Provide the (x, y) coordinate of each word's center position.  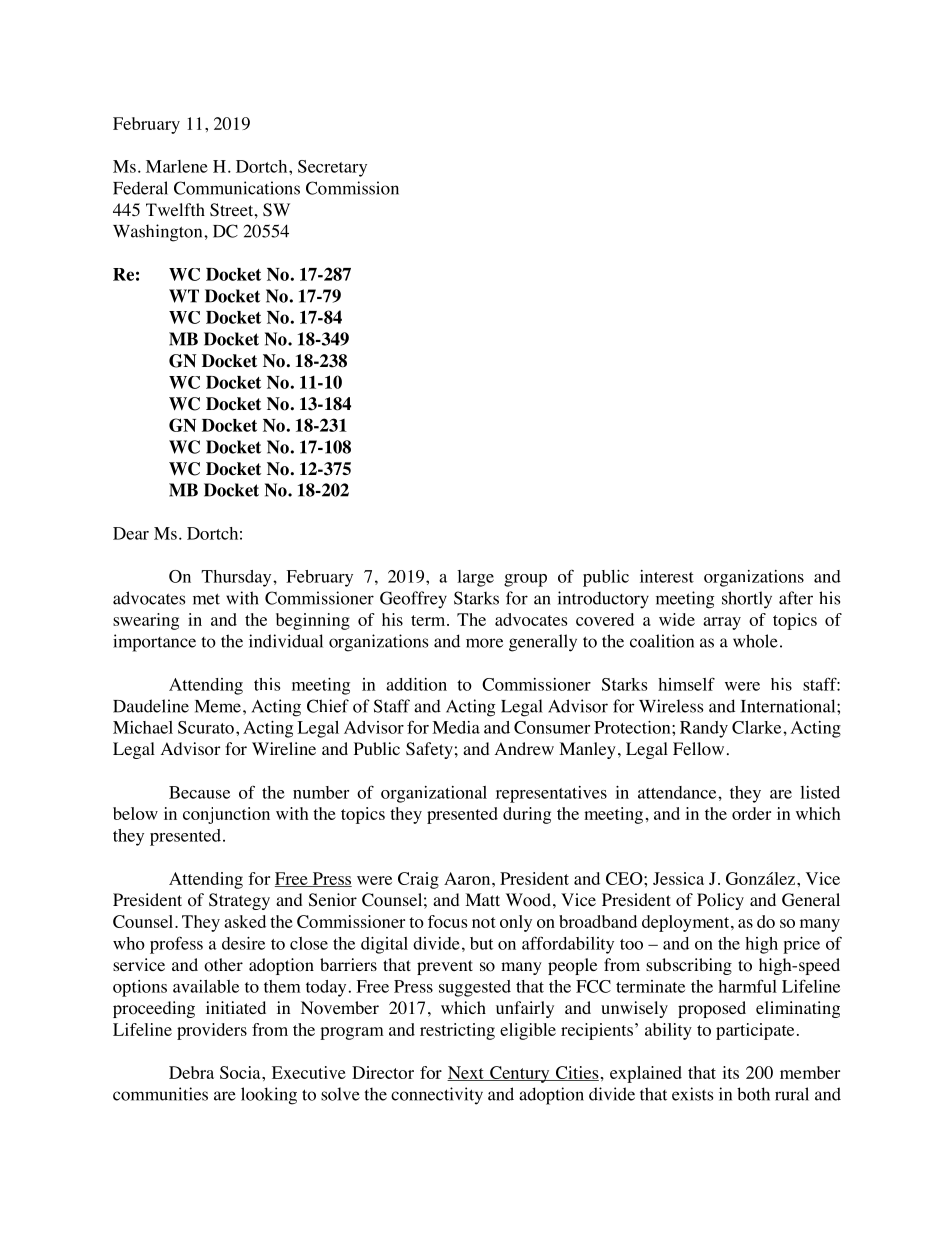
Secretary (332, 168)
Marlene (177, 166)
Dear (131, 533)
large (475, 578)
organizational (434, 794)
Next (466, 1073)
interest (667, 576)
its (730, 1072)
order (751, 813)
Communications (237, 188)
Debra (191, 1072)
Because (199, 792)
